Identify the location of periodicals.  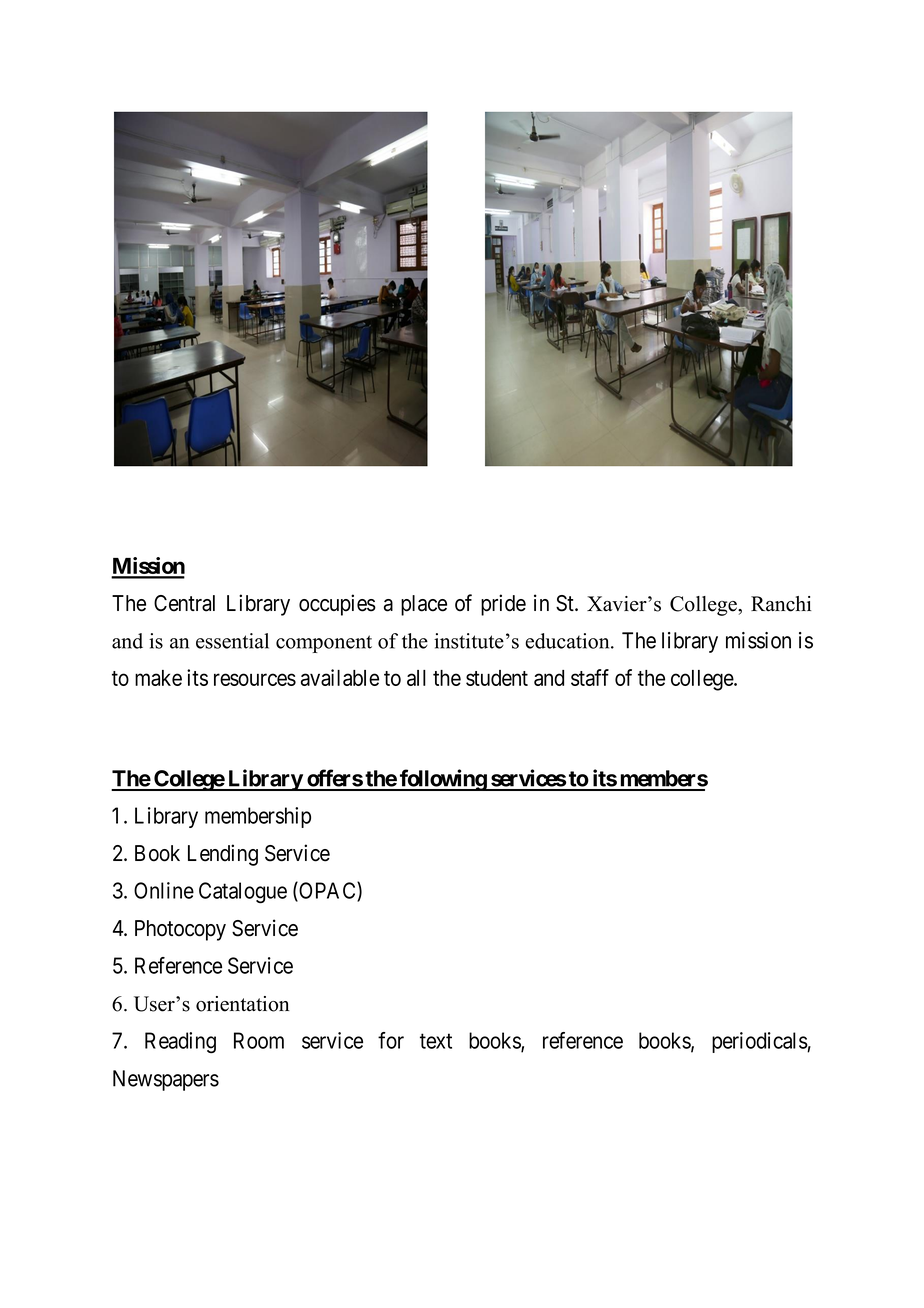
(760, 1042).
